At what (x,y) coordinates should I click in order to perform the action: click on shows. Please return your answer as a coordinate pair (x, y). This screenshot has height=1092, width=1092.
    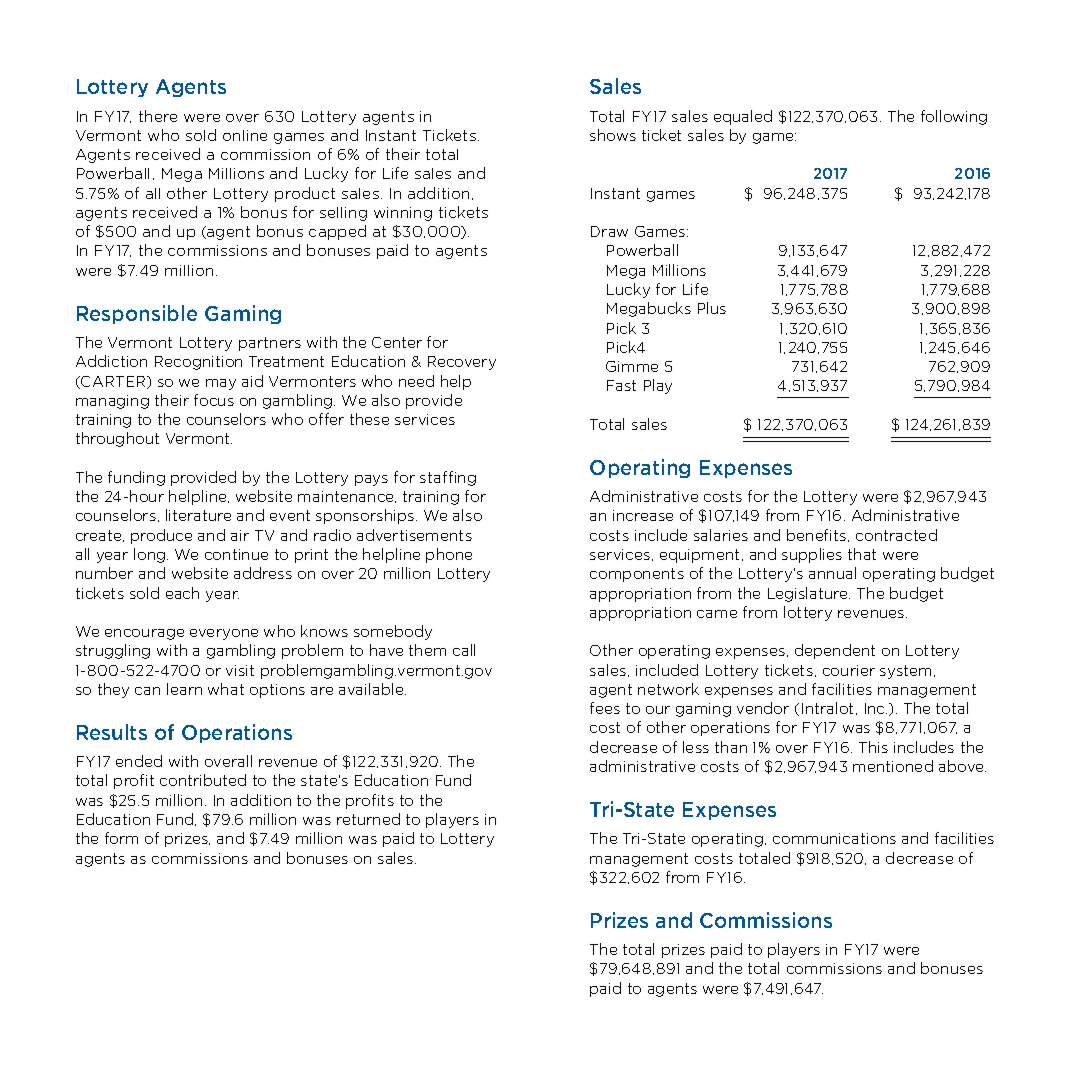
    Looking at the image, I should click on (613, 135).
